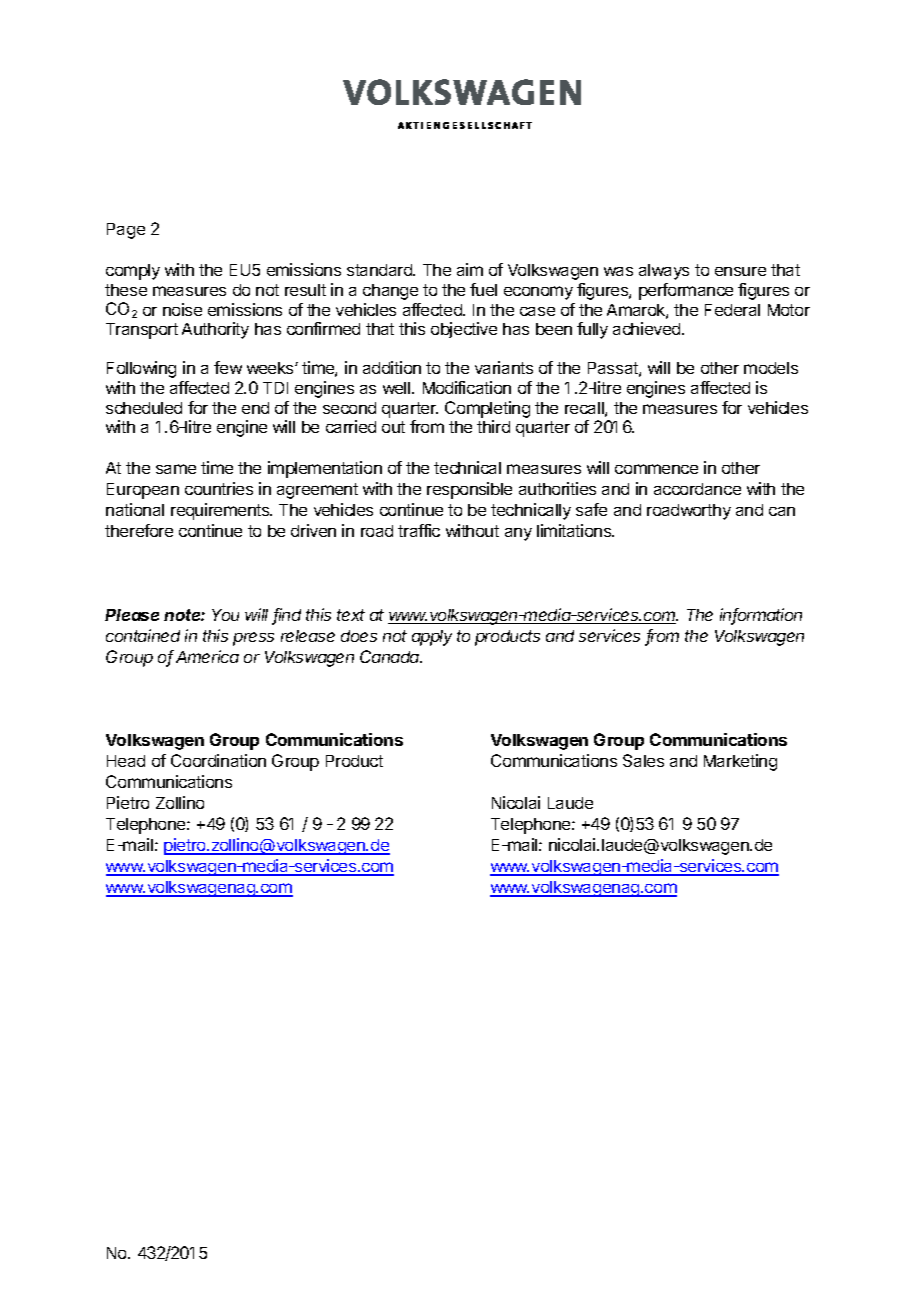  What do you see at coordinates (470, 269) in the screenshot?
I see `aim` at bounding box center [470, 269].
